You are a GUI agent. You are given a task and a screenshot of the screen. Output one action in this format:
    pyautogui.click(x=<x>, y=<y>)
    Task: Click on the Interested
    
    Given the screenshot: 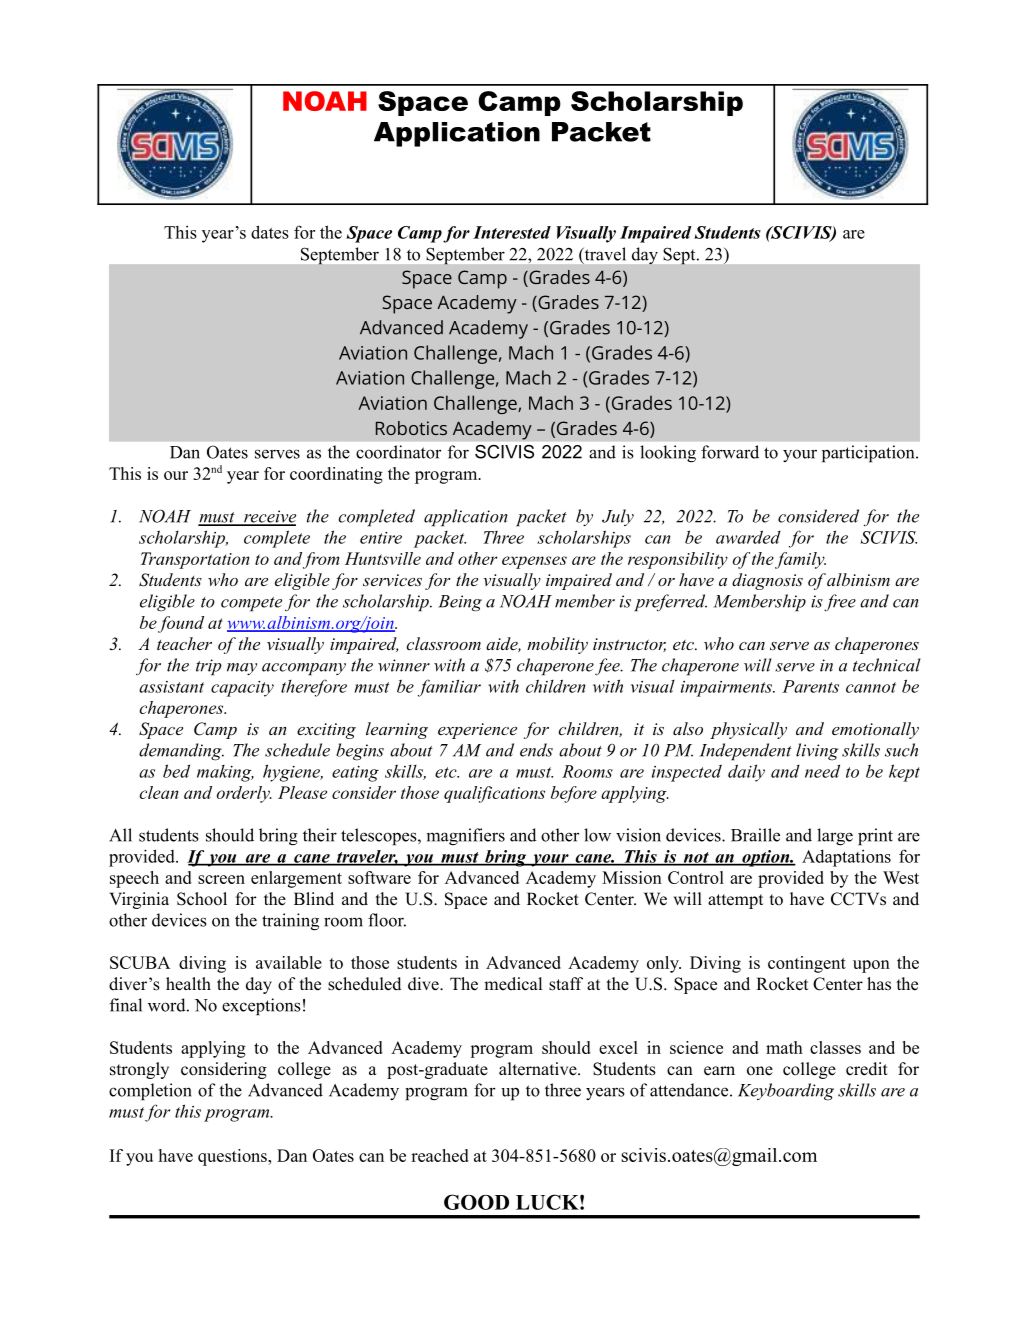 What is the action you would take?
    pyautogui.click(x=512, y=232)
